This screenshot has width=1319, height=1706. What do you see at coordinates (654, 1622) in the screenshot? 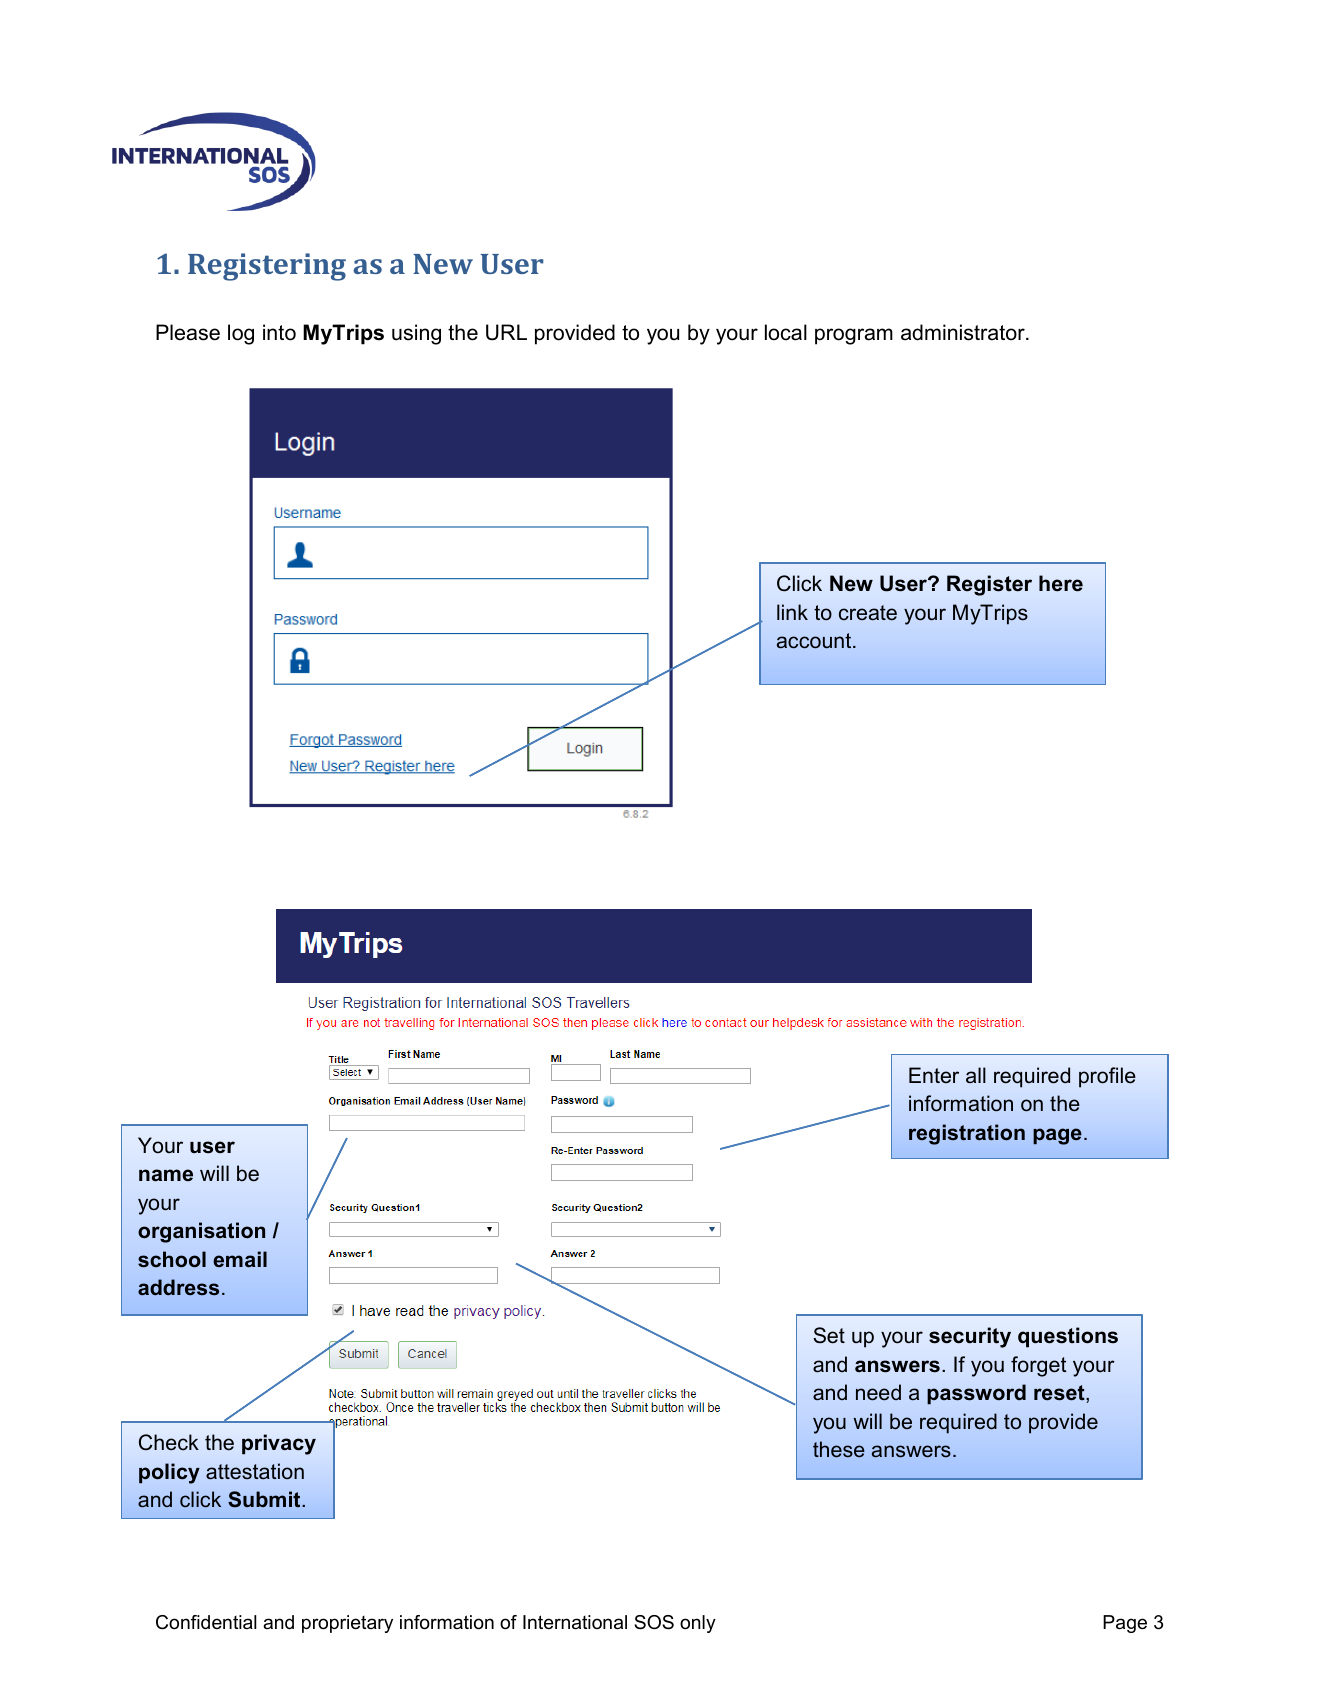
I see `SOS` at bounding box center [654, 1622].
